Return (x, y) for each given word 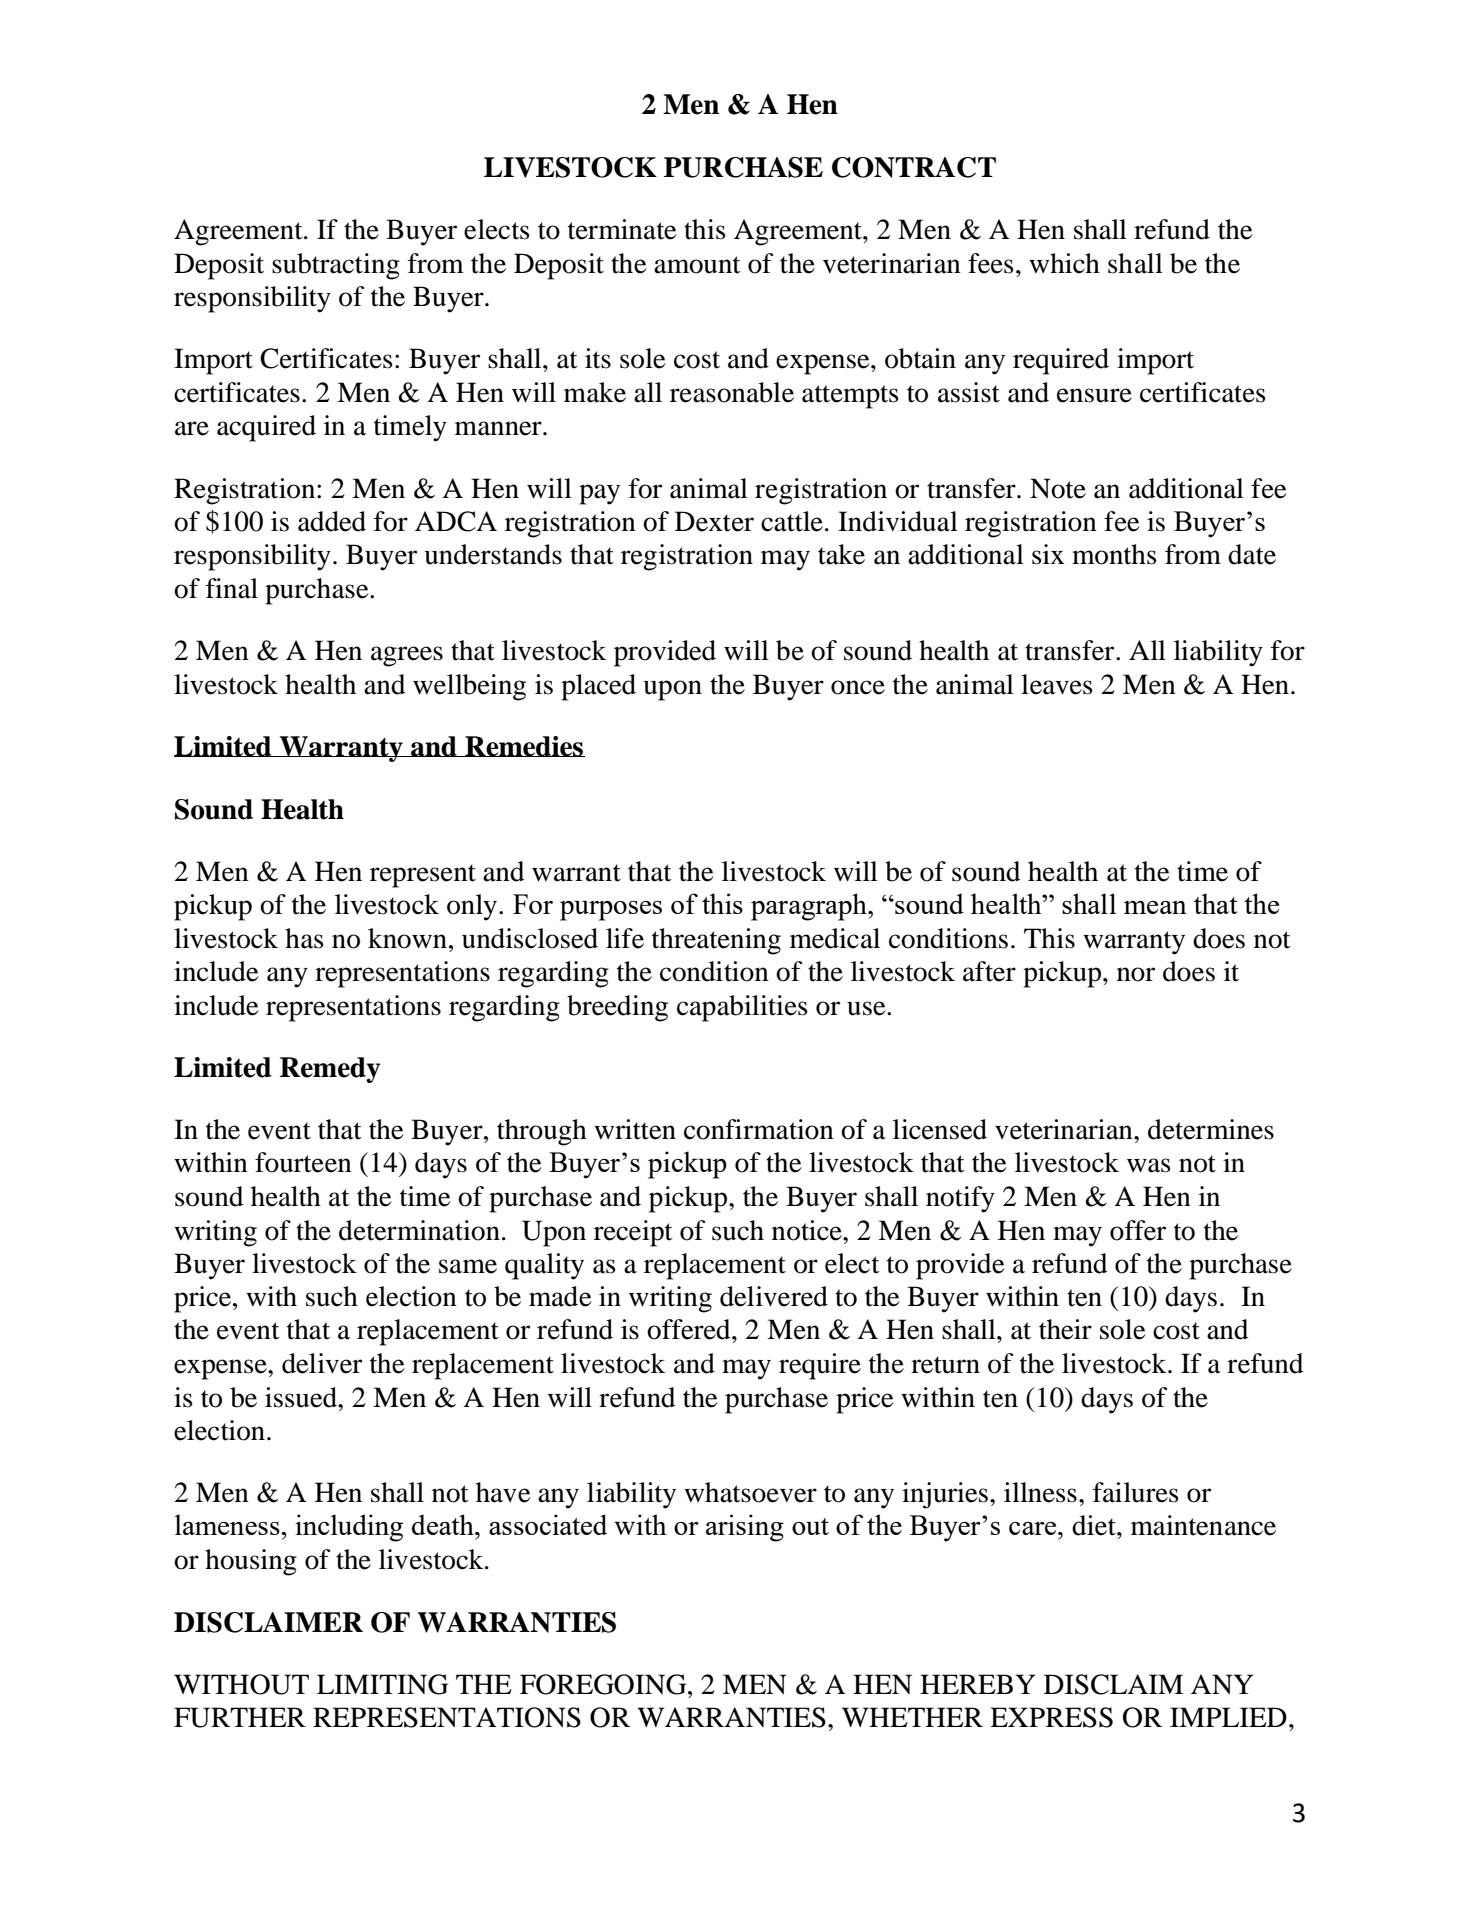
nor (1136, 974)
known (407, 938)
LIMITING (382, 1684)
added (332, 521)
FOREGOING (604, 1684)
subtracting (336, 266)
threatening (716, 941)
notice (808, 1230)
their (1065, 1329)
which (1064, 263)
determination (419, 1230)
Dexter (714, 521)
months (1114, 554)
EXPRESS (1051, 1717)
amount (697, 265)
